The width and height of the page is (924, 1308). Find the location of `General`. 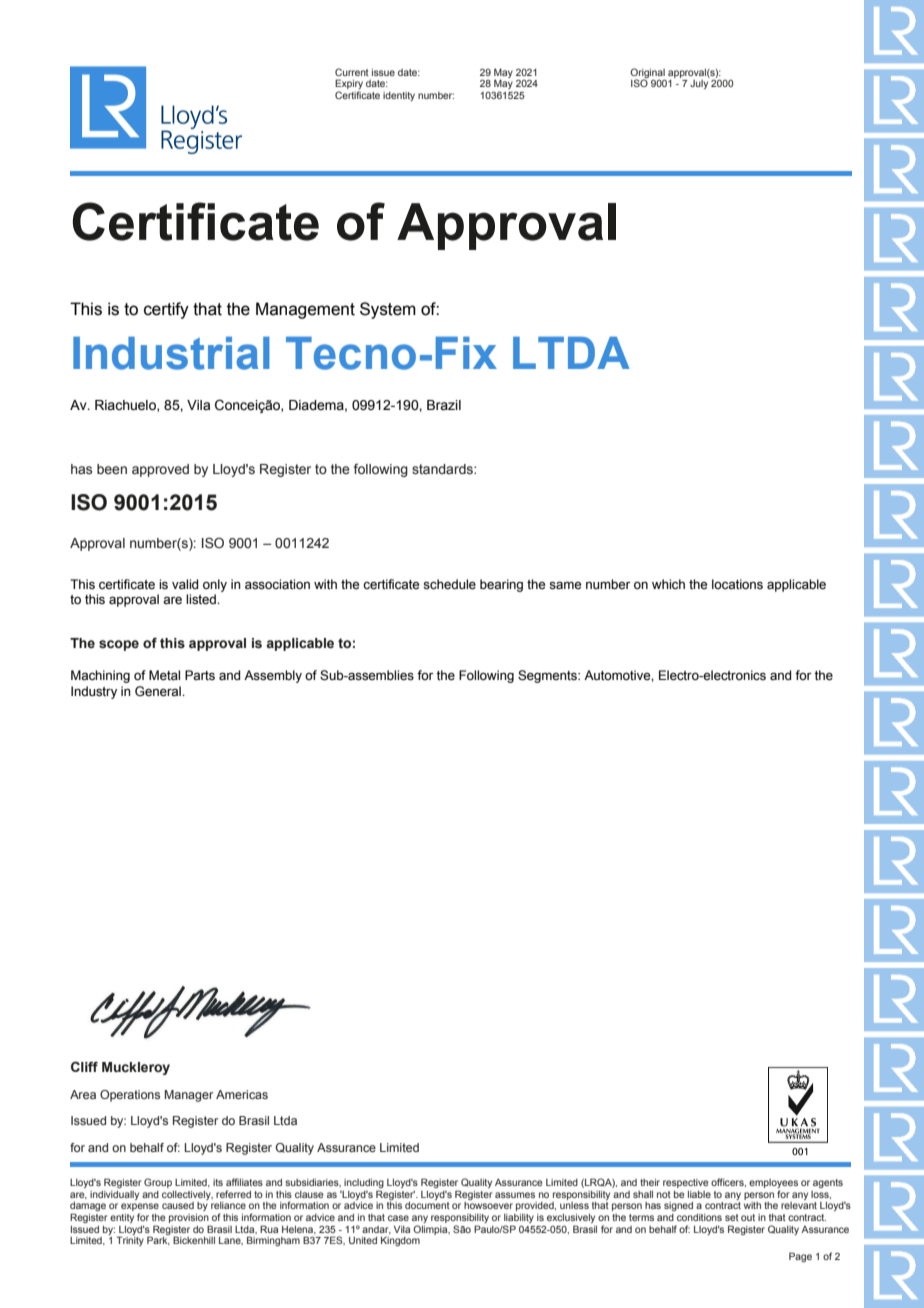

General is located at coordinates (159, 691).
